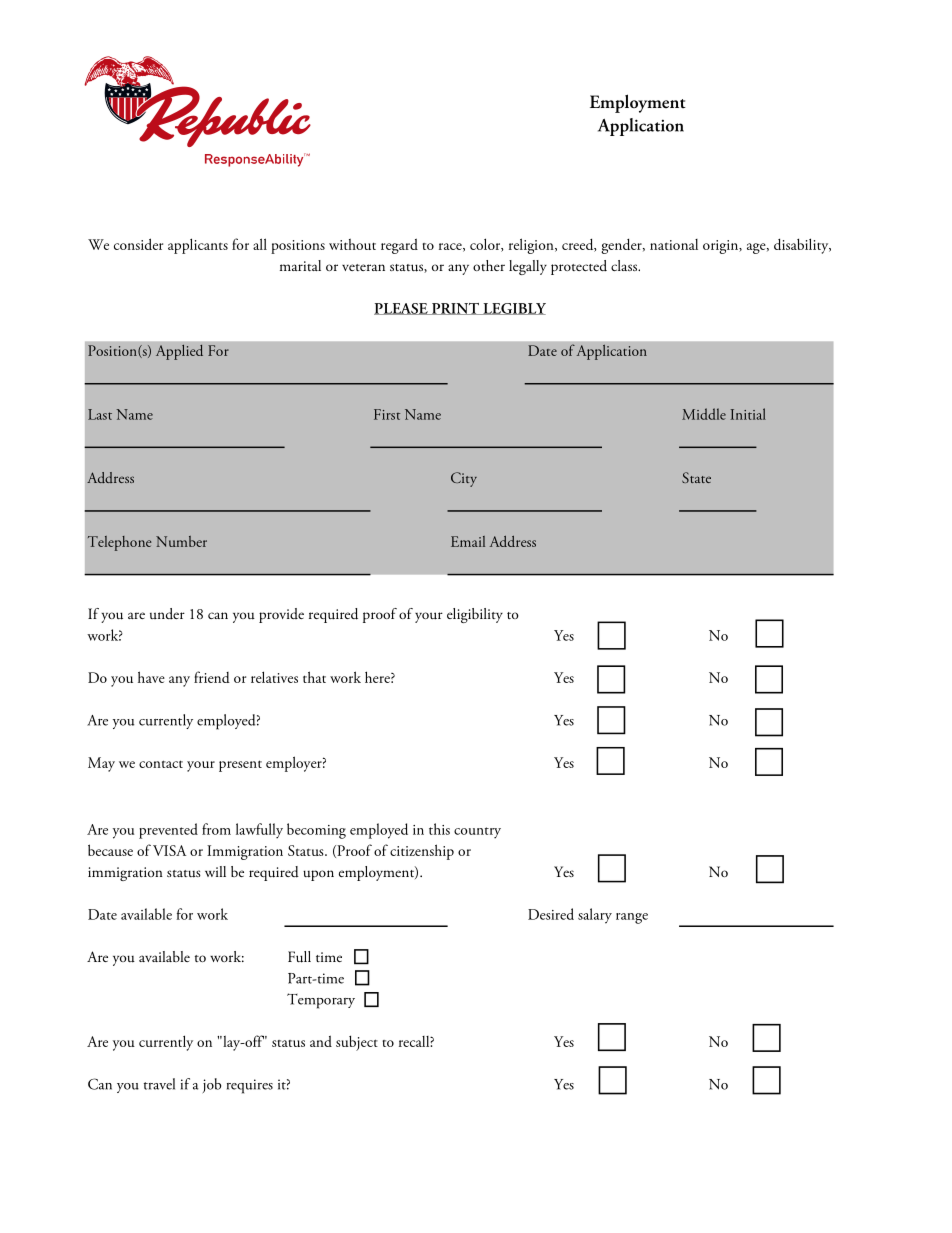  What do you see at coordinates (489, 265) in the document?
I see `other` at bounding box center [489, 265].
